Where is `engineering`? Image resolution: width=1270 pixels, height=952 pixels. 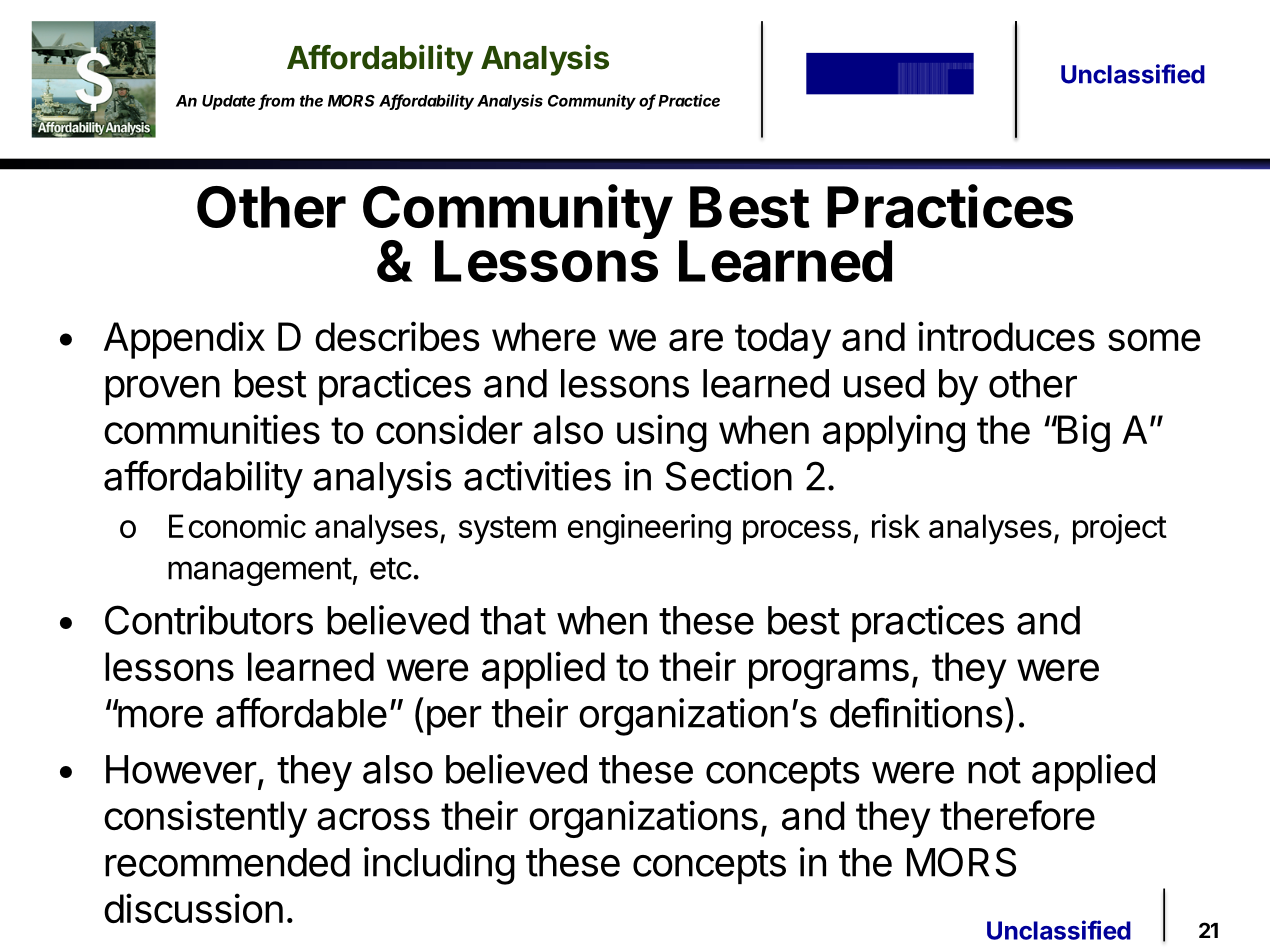 engineering is located at coordinates (649, 529).
